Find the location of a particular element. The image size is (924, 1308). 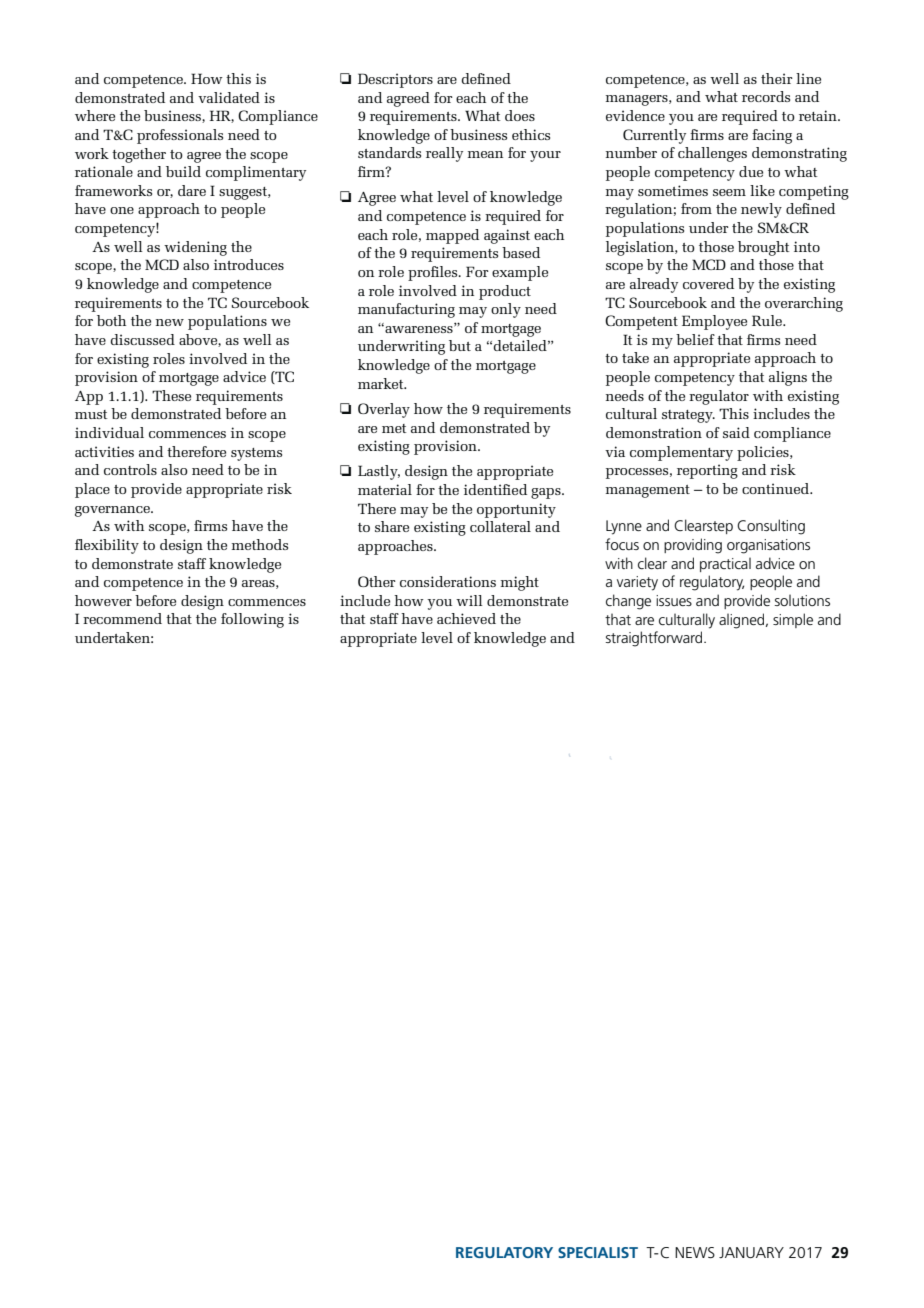

simple is located at coordinates (793, 620).
